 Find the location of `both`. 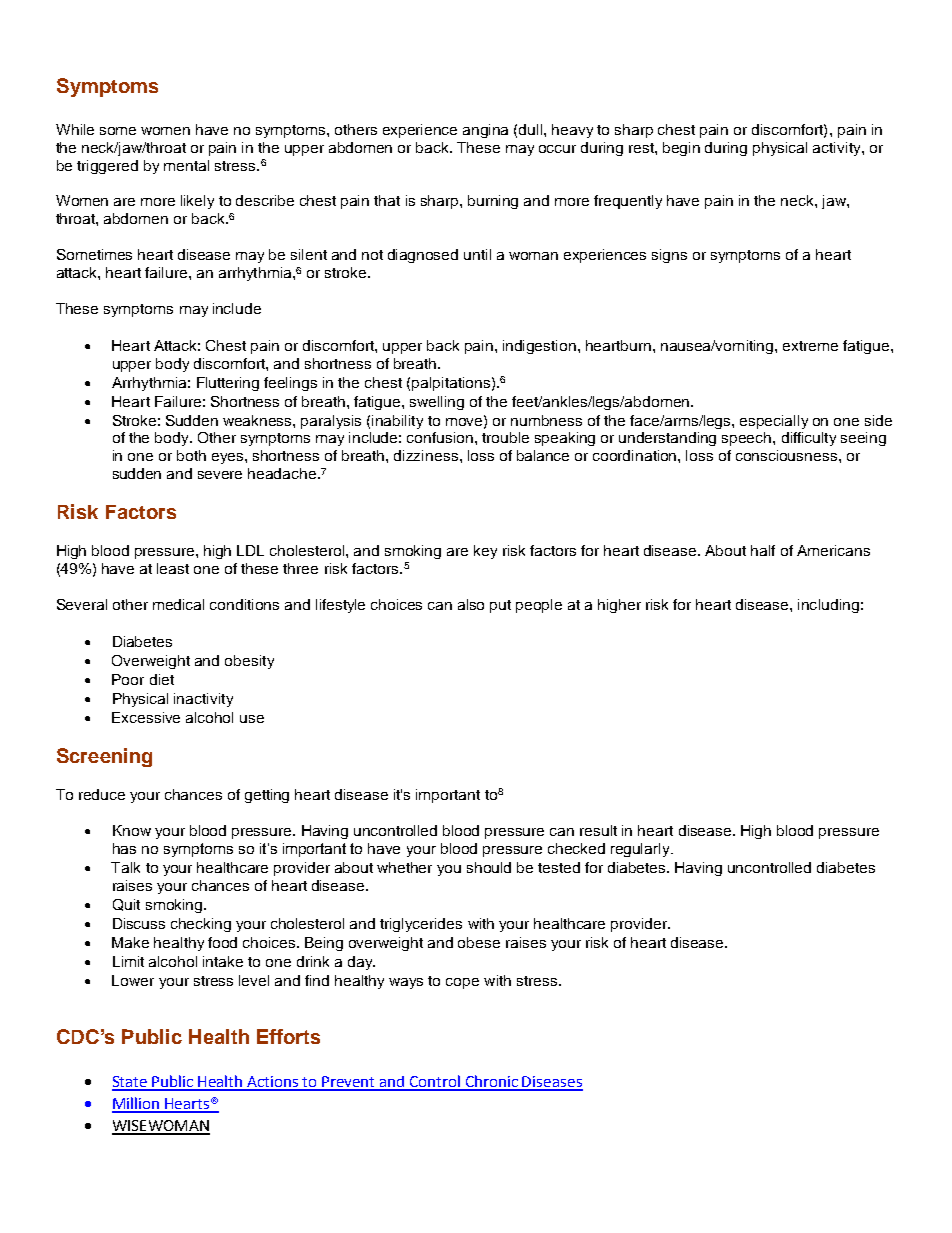

both is located at coordinates (191, 455).
